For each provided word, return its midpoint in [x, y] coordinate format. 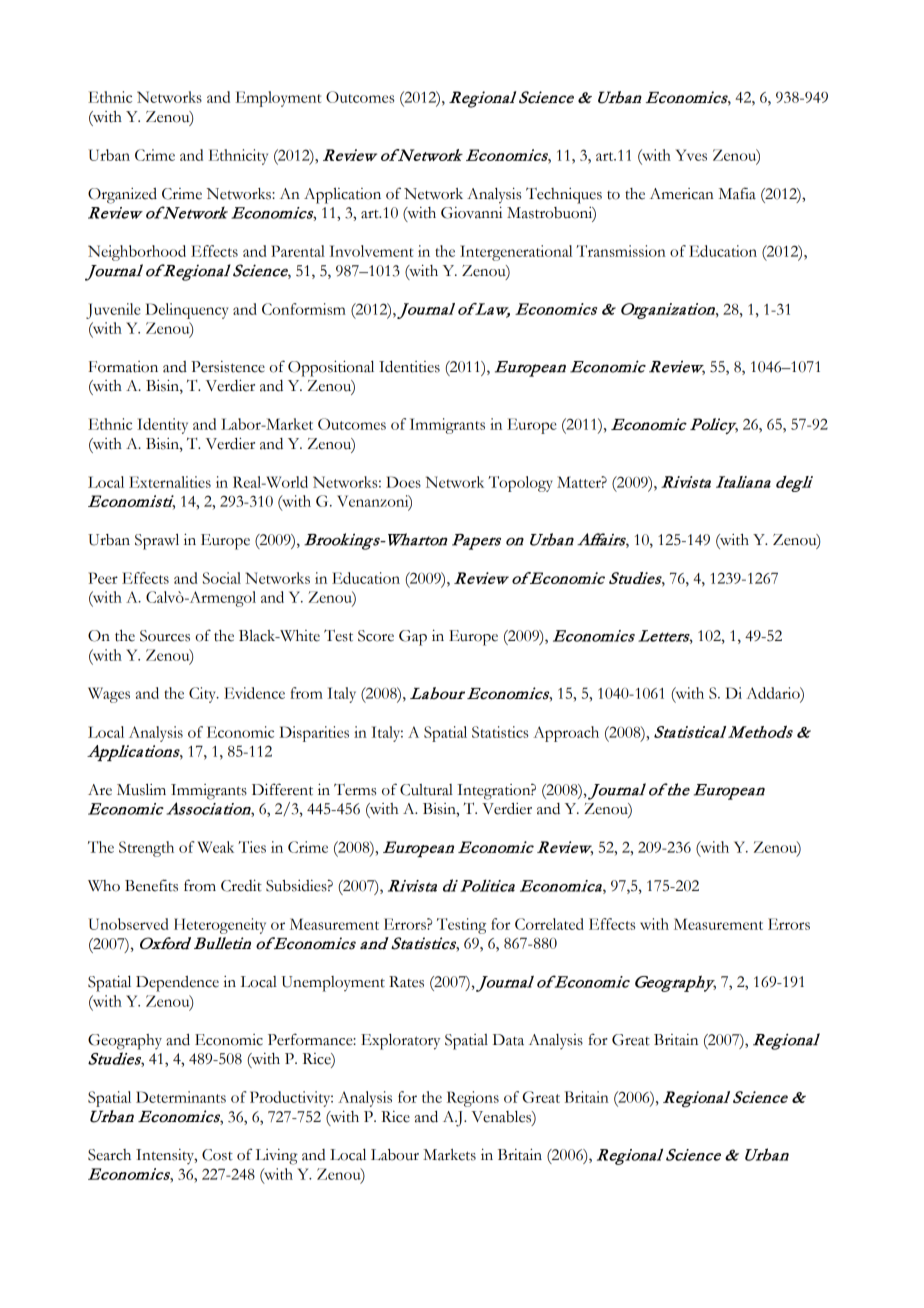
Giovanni [471, 212]
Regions [473, 1099]
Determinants [181, 1097]
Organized [122, 196]
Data [508, 1040]
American [682, 194]
